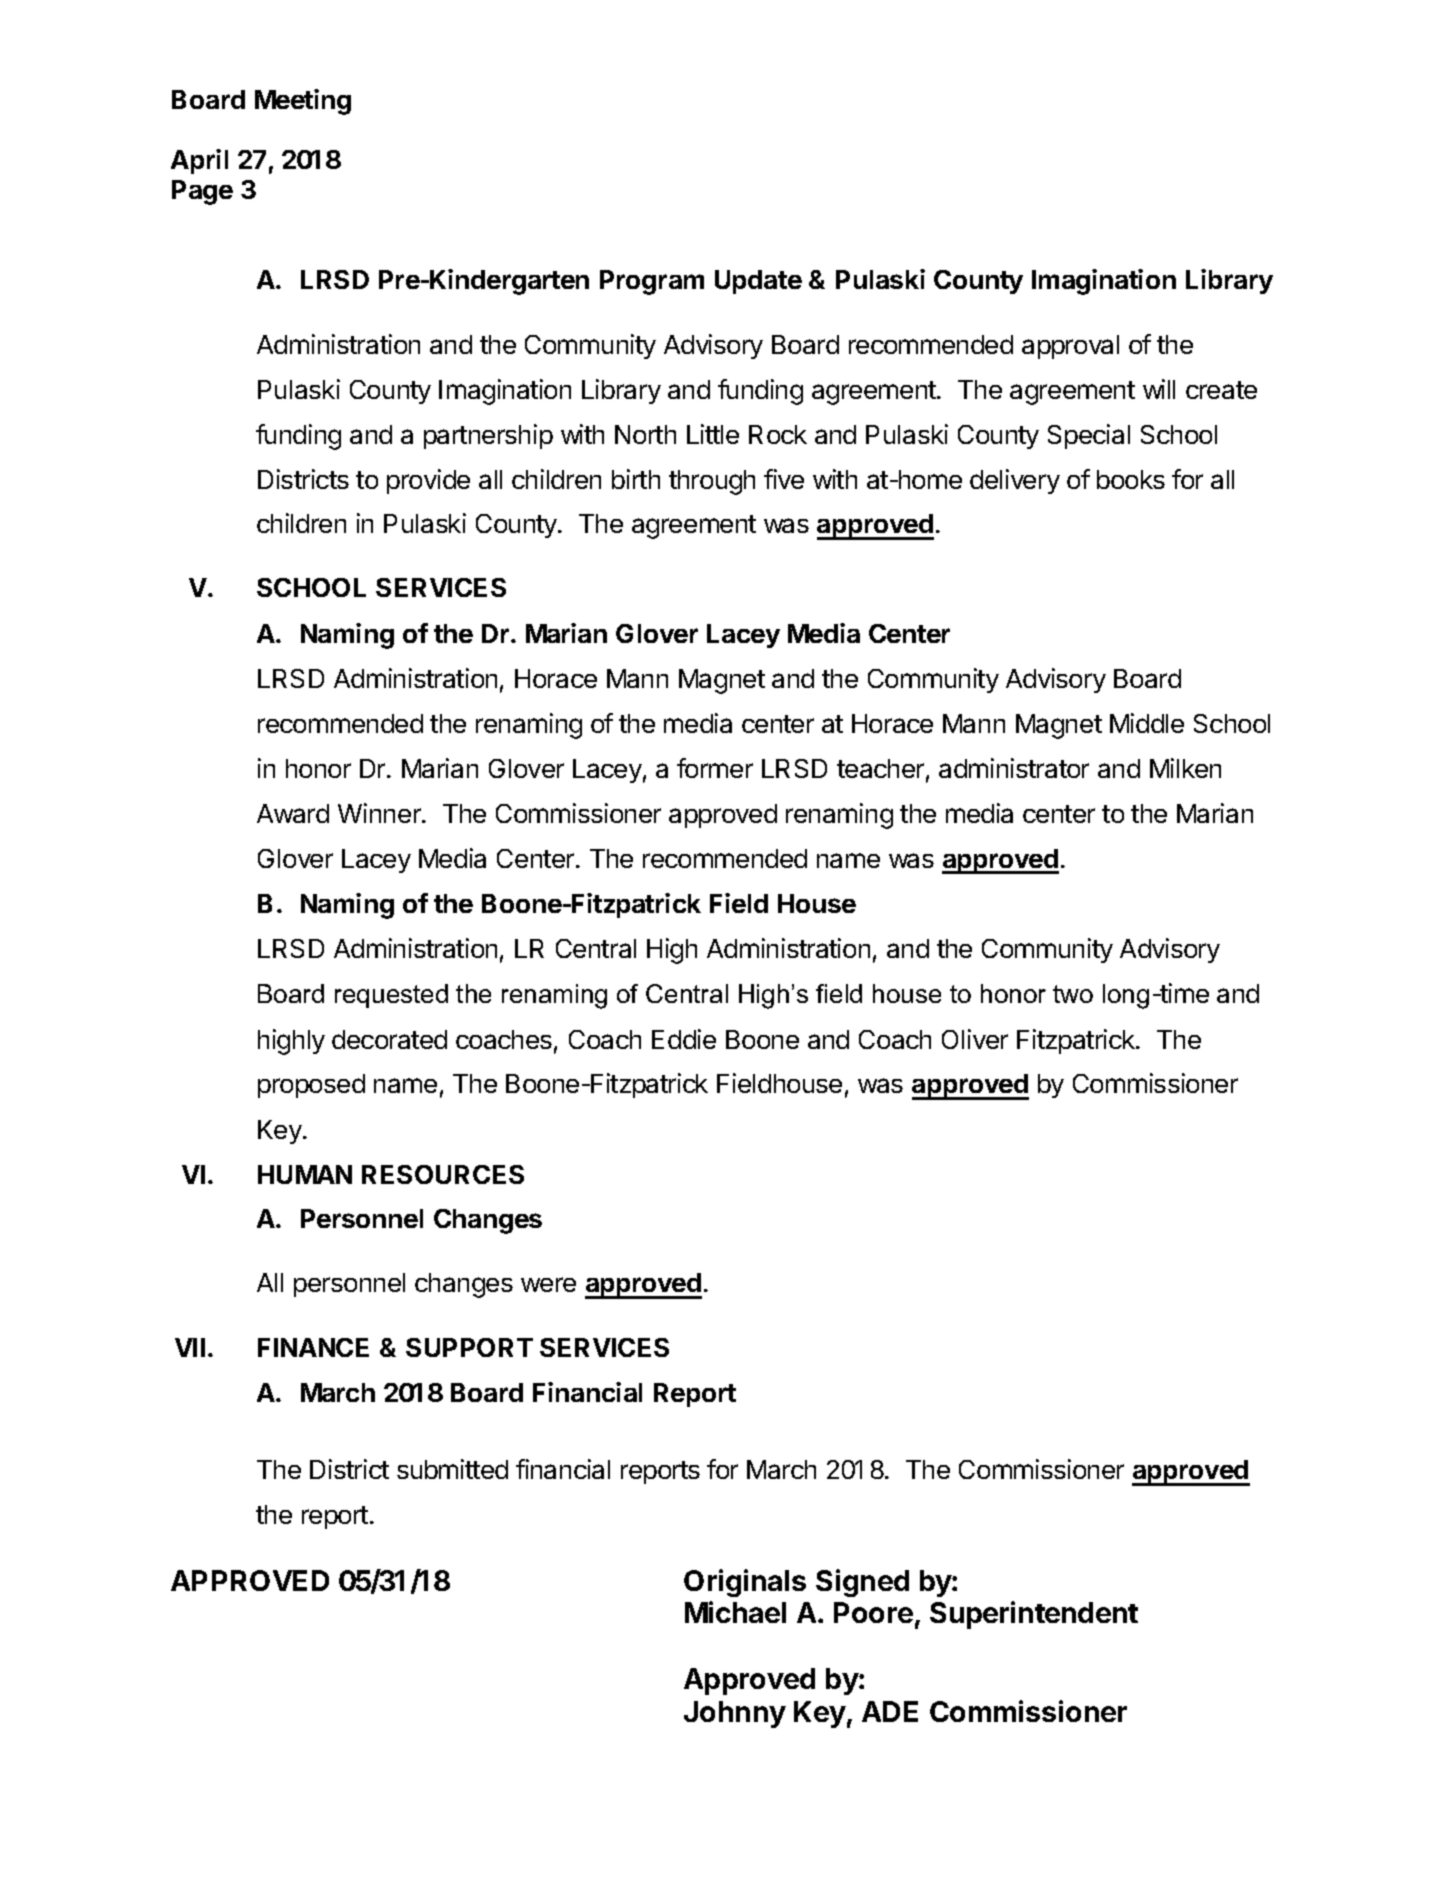  What do you see at coordinates (313, 1347) in the screenshot?
I see `FINANCE` at bounding box center [313, 1347].
